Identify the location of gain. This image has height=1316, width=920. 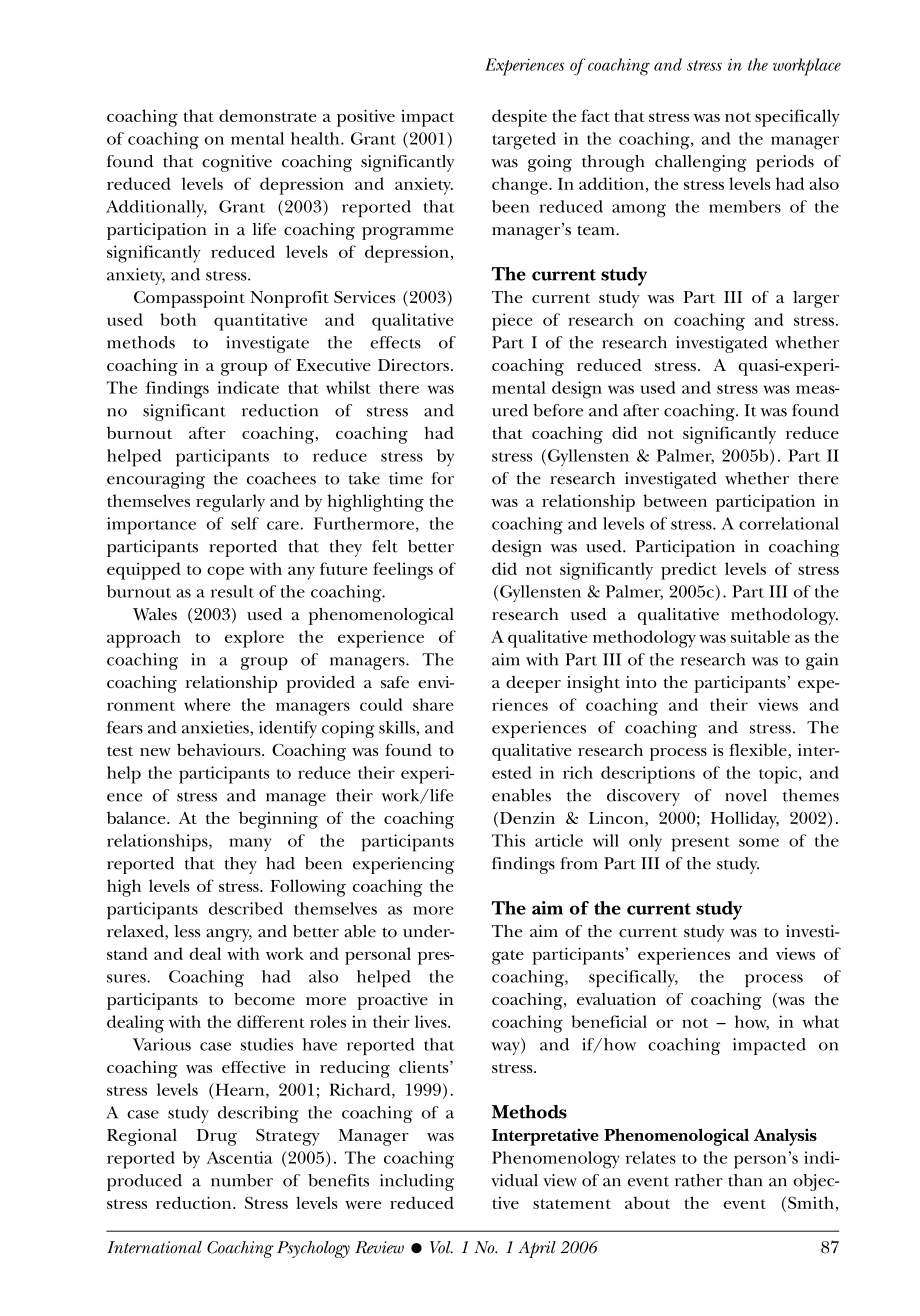
(822, 661).
